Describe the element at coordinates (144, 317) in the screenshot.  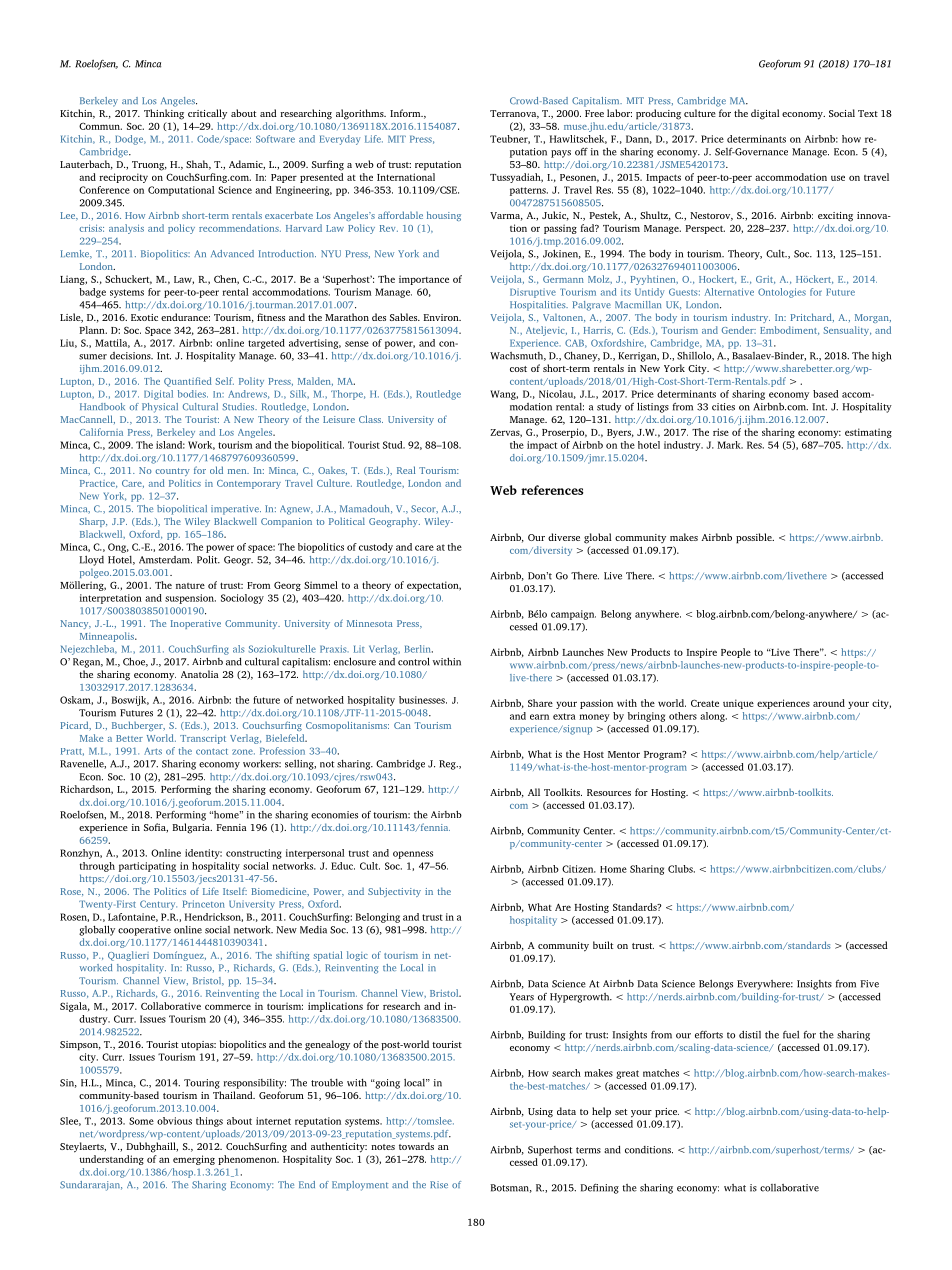
I see `Exotic` at that location.
